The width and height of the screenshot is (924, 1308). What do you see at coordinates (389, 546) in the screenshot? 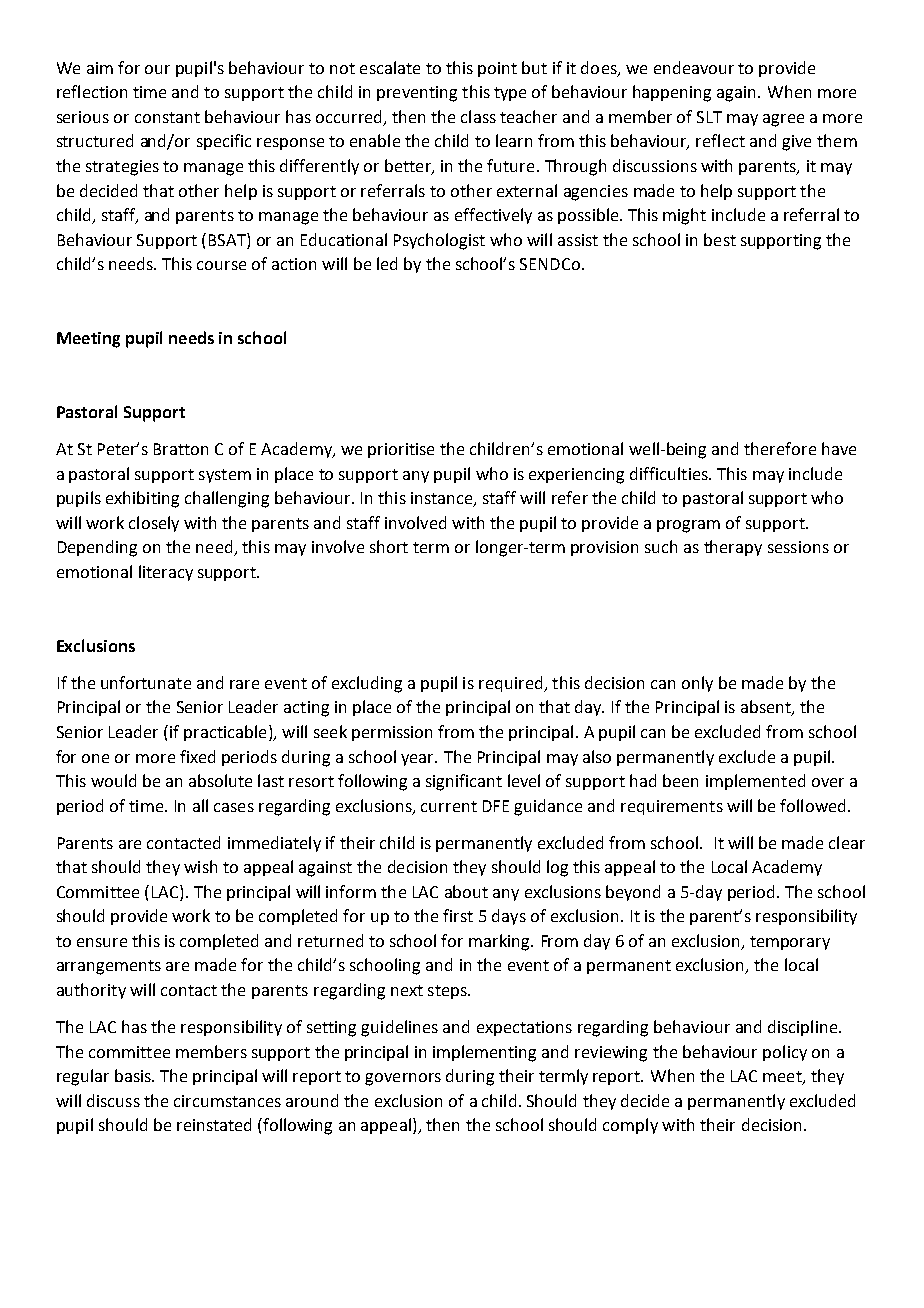
I see `short` at bounding box center [389, 546].
